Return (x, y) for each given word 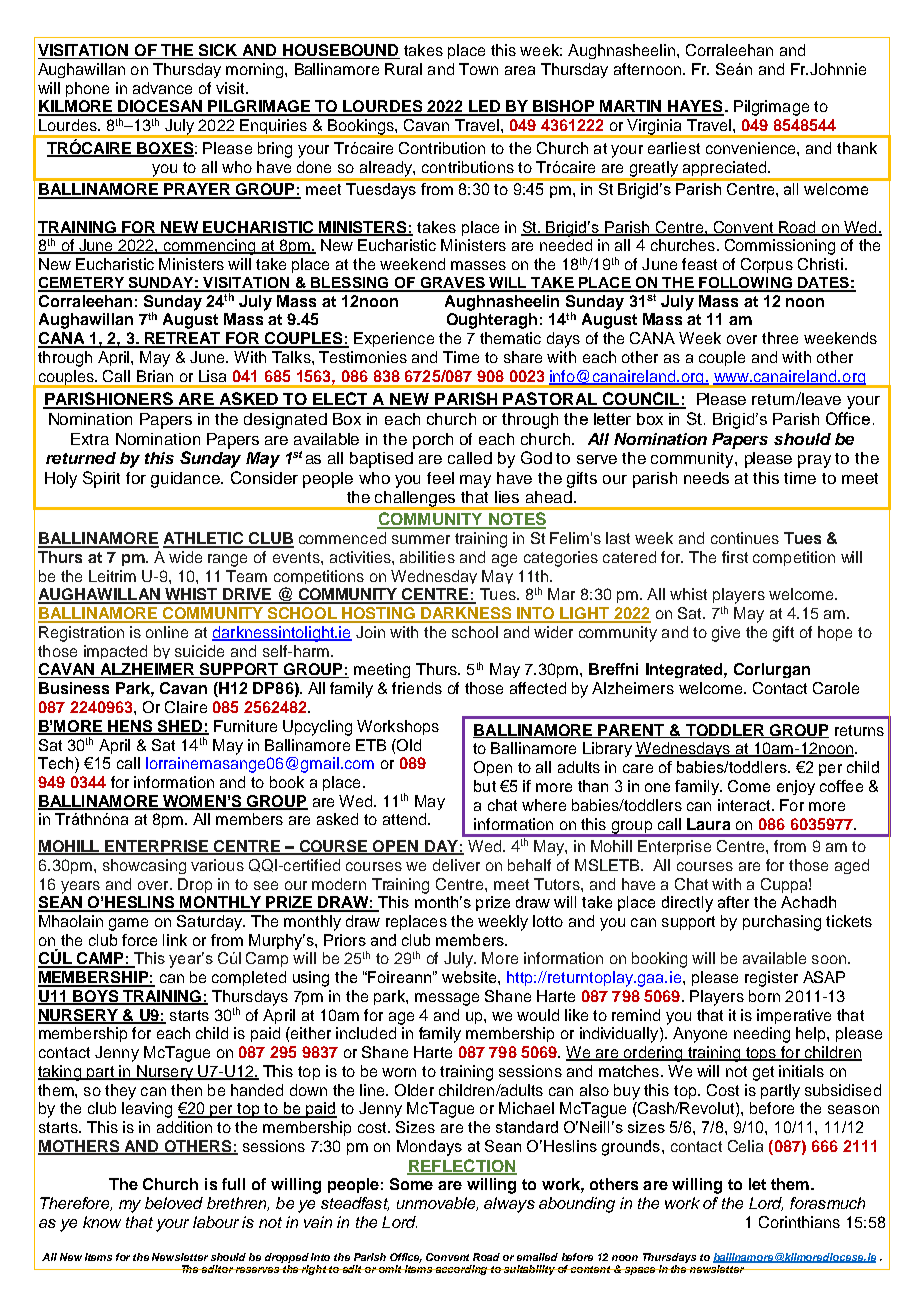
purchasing (782, 923)
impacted (115, 652)
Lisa (212, 376)
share (523, 357)
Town (478, 69)
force (139, 940)
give (726, 634)
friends (417, 688)
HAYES (695, 107)
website (470, 977)
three (780, 338)
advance (162, 88)
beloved (174, 1203)
